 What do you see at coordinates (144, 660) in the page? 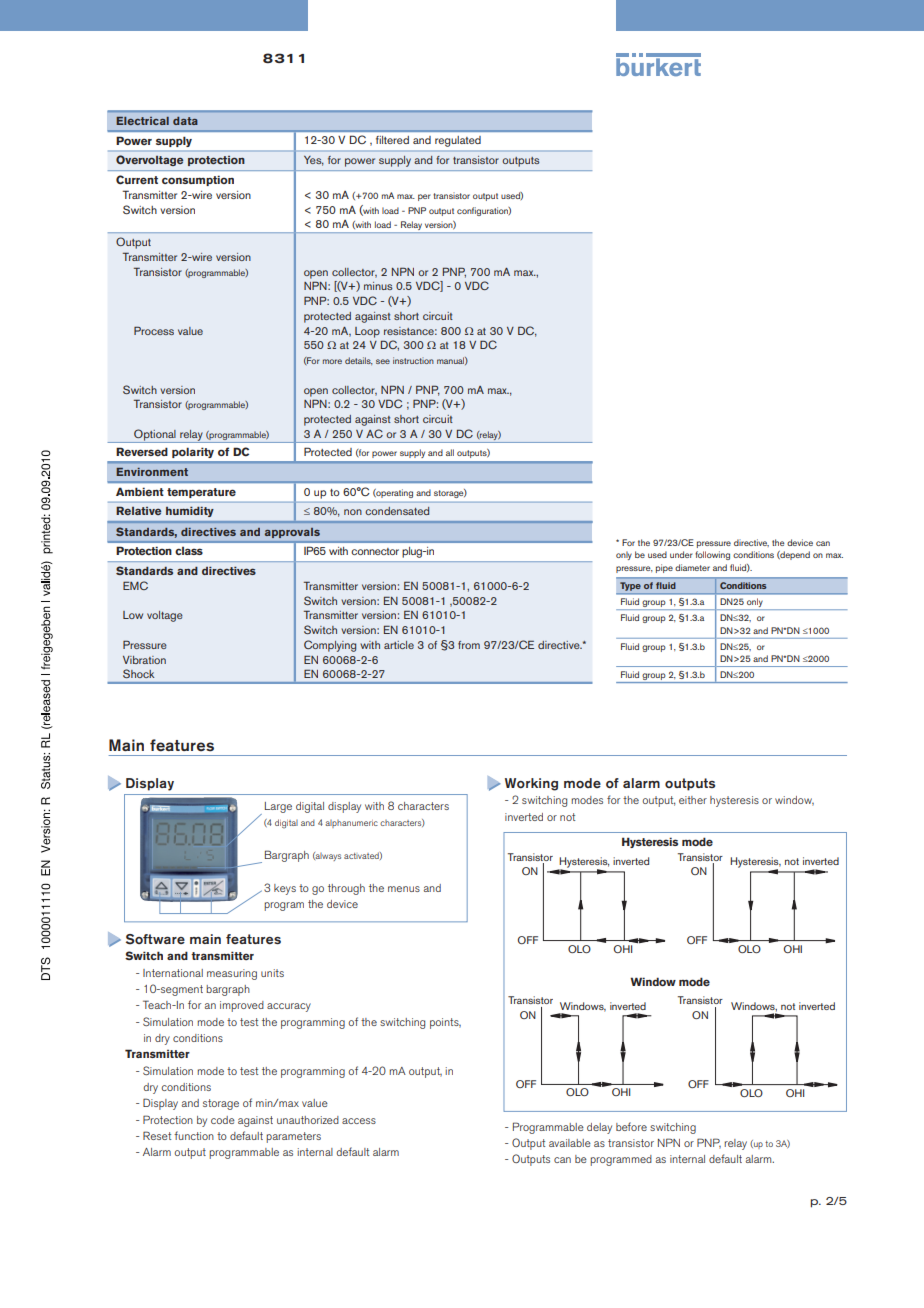
I see `Vibration` at bounding box center [144, 660].
